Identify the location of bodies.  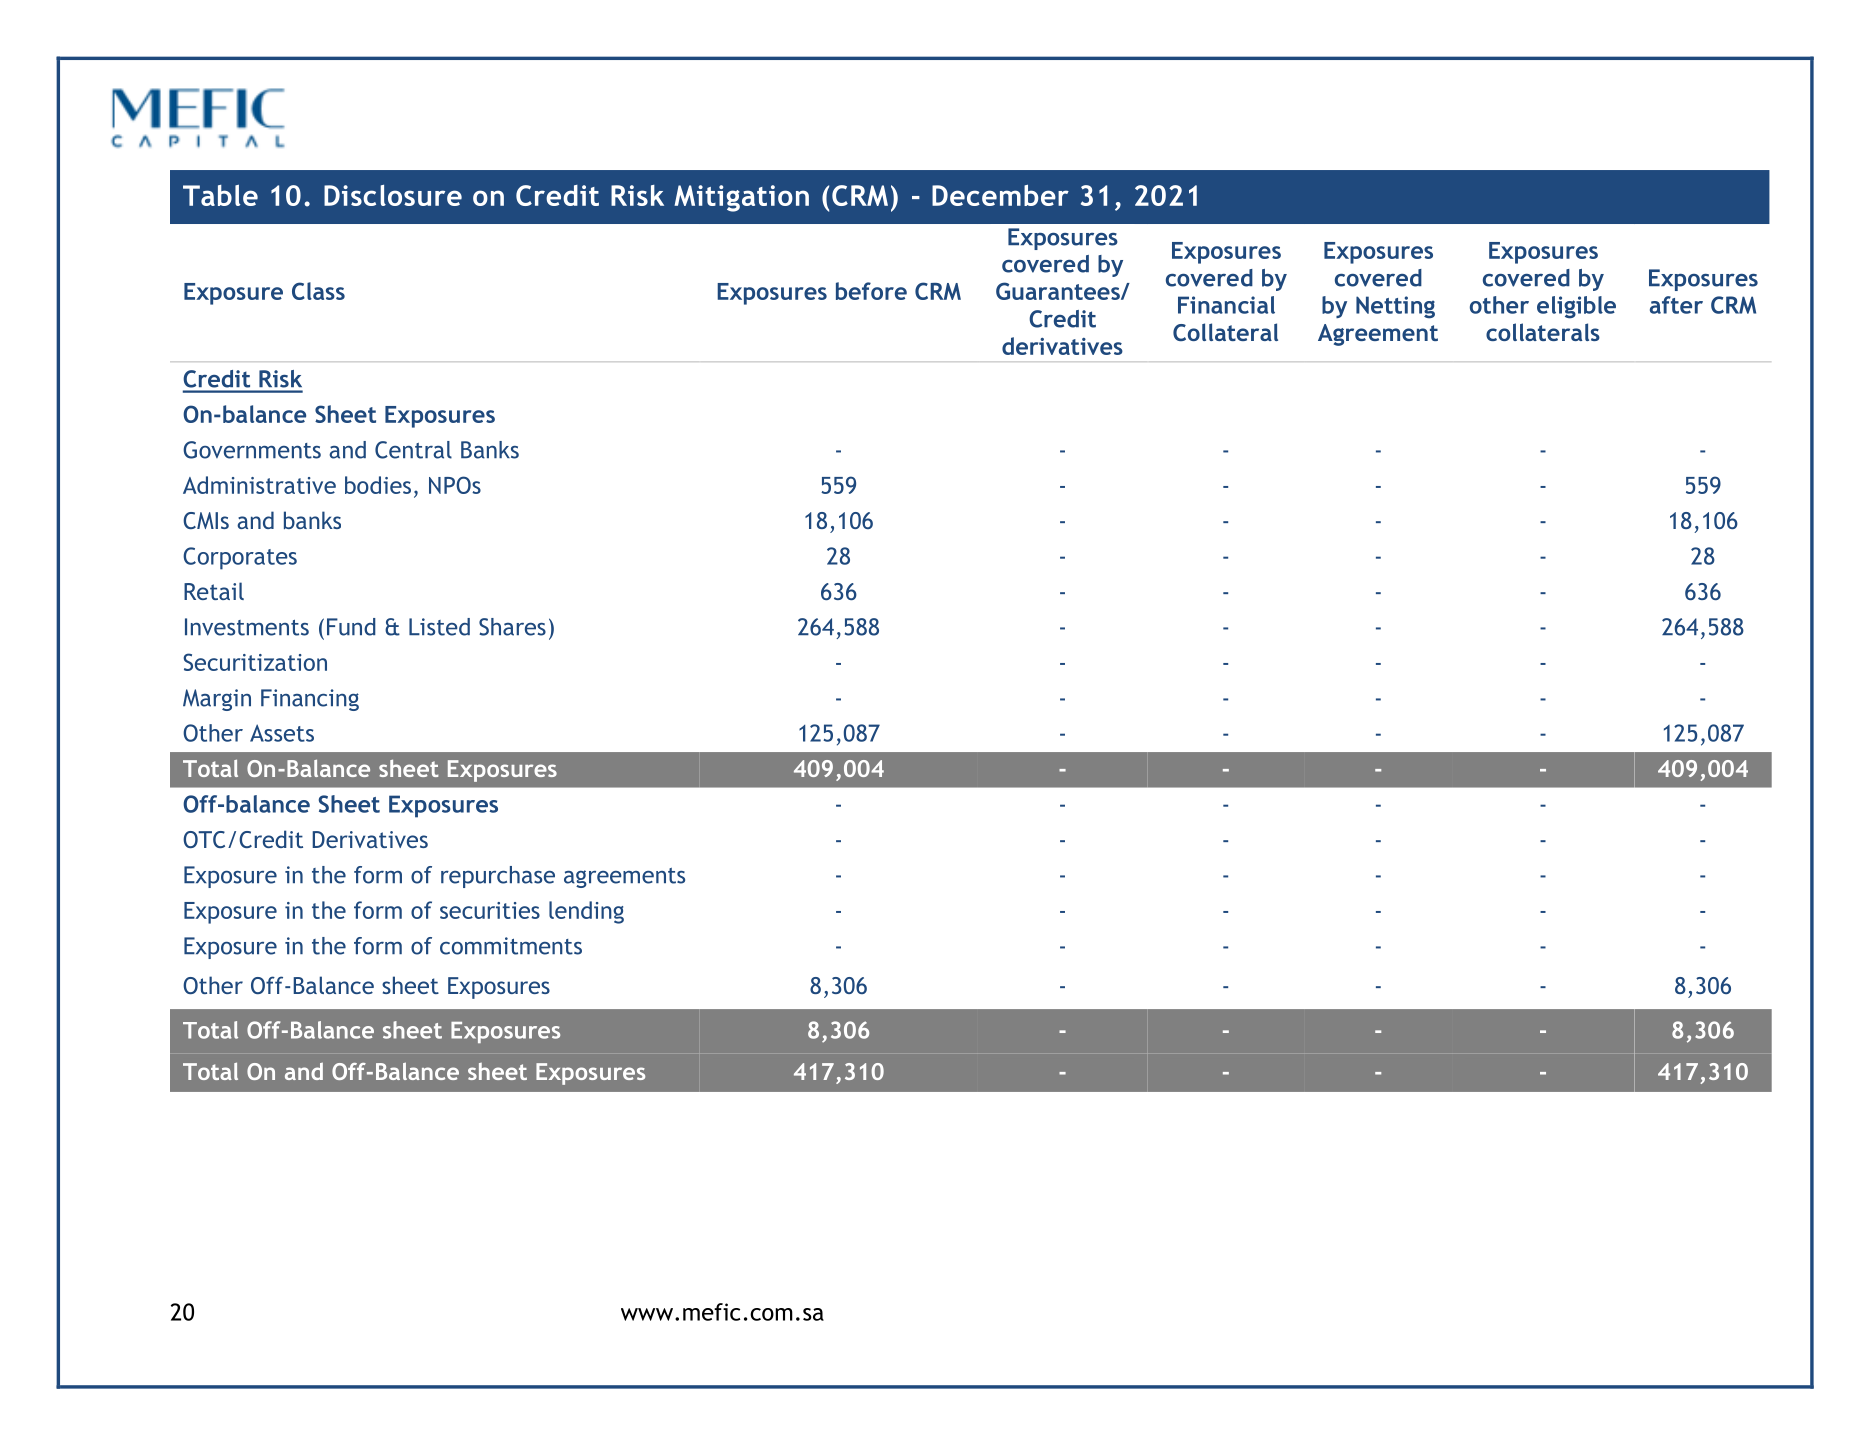
(378, 485).
